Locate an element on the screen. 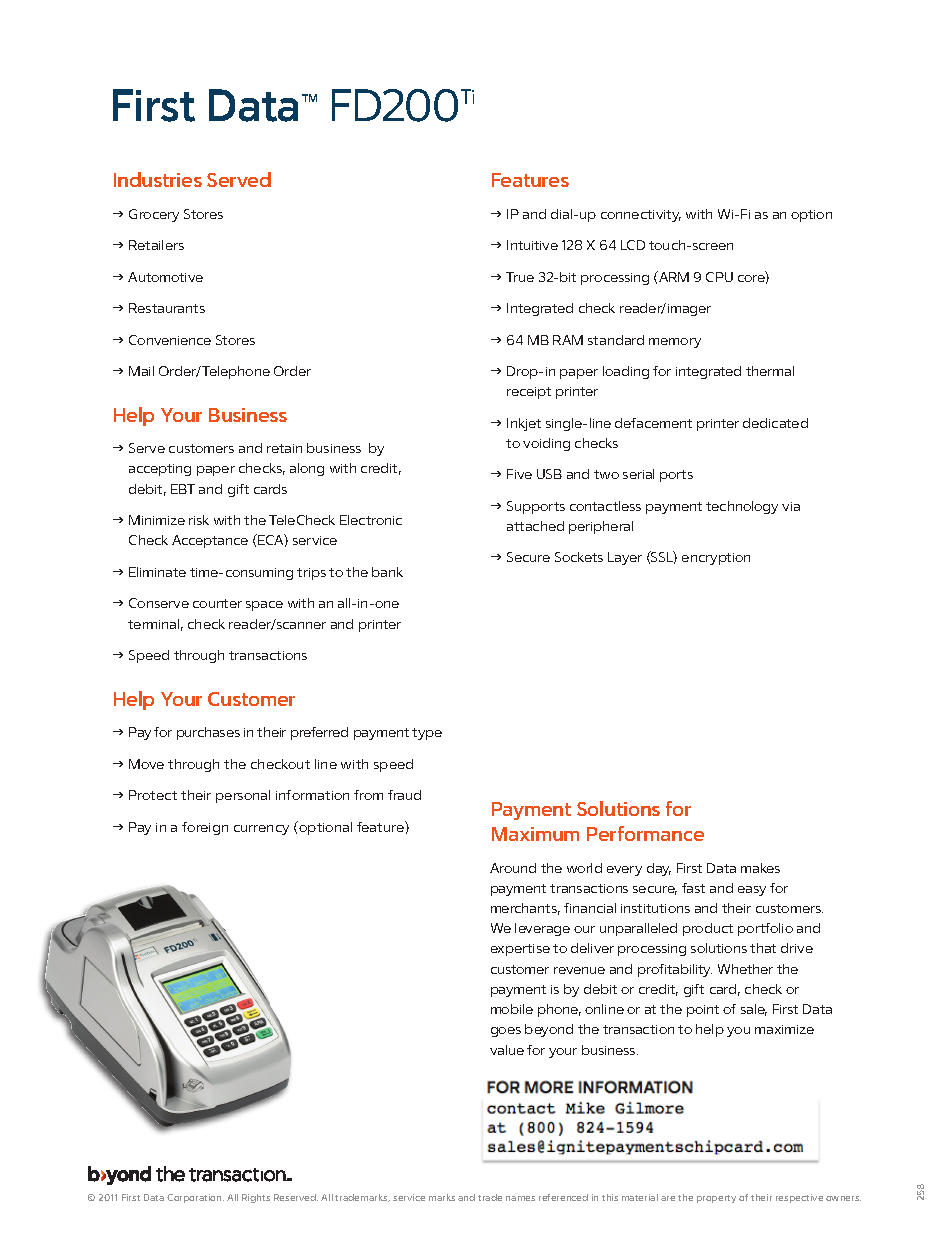 This screenshot has height=1233, width=952. Intuitive is located at coordinates (532, 245).
